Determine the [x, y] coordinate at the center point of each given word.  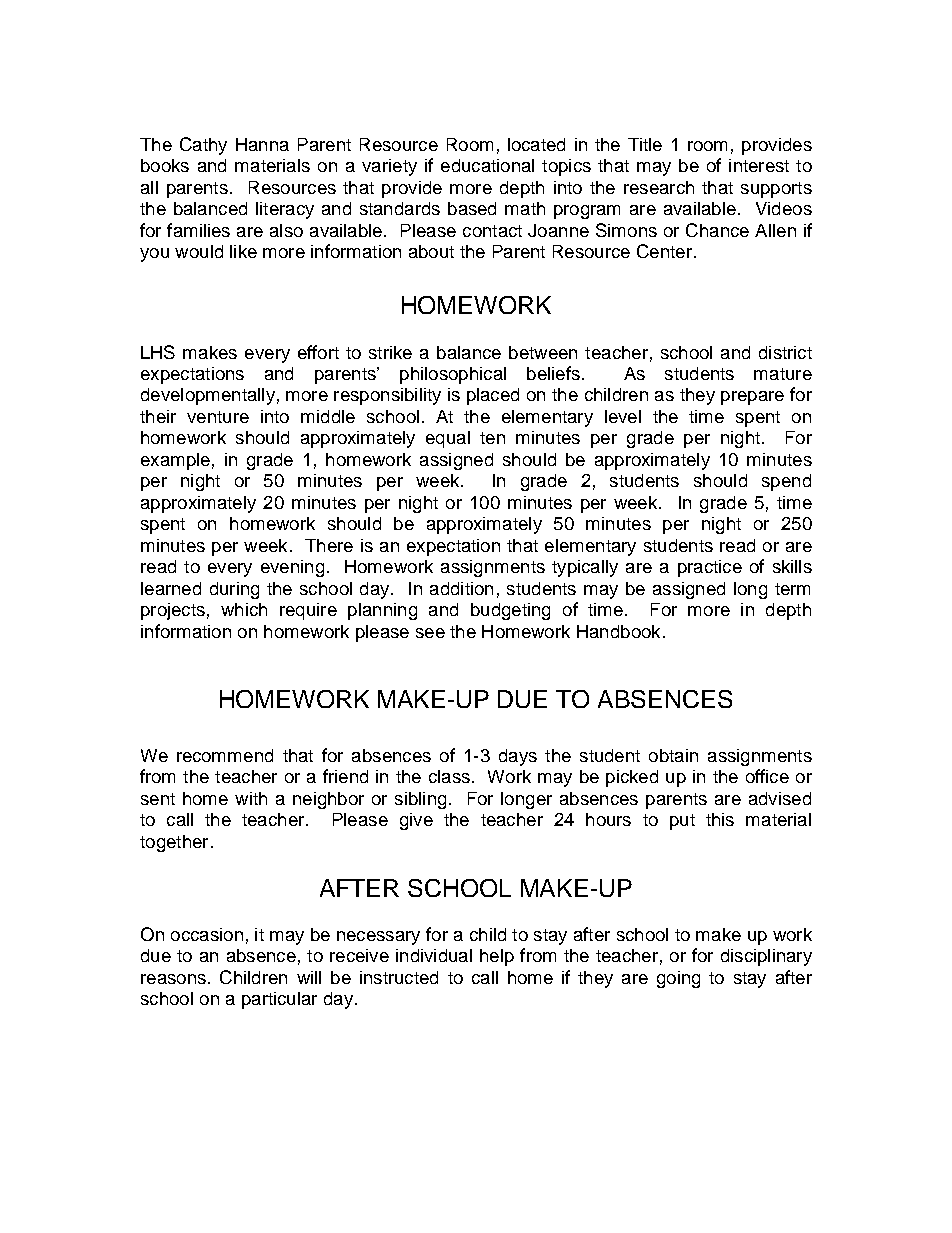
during [234, 590]
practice [710, 568]
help [497, 957]
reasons [173, 979]
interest [759, 165]
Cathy [203, 146]
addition [461, 588]
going [678, 979]
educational [487, 165]
